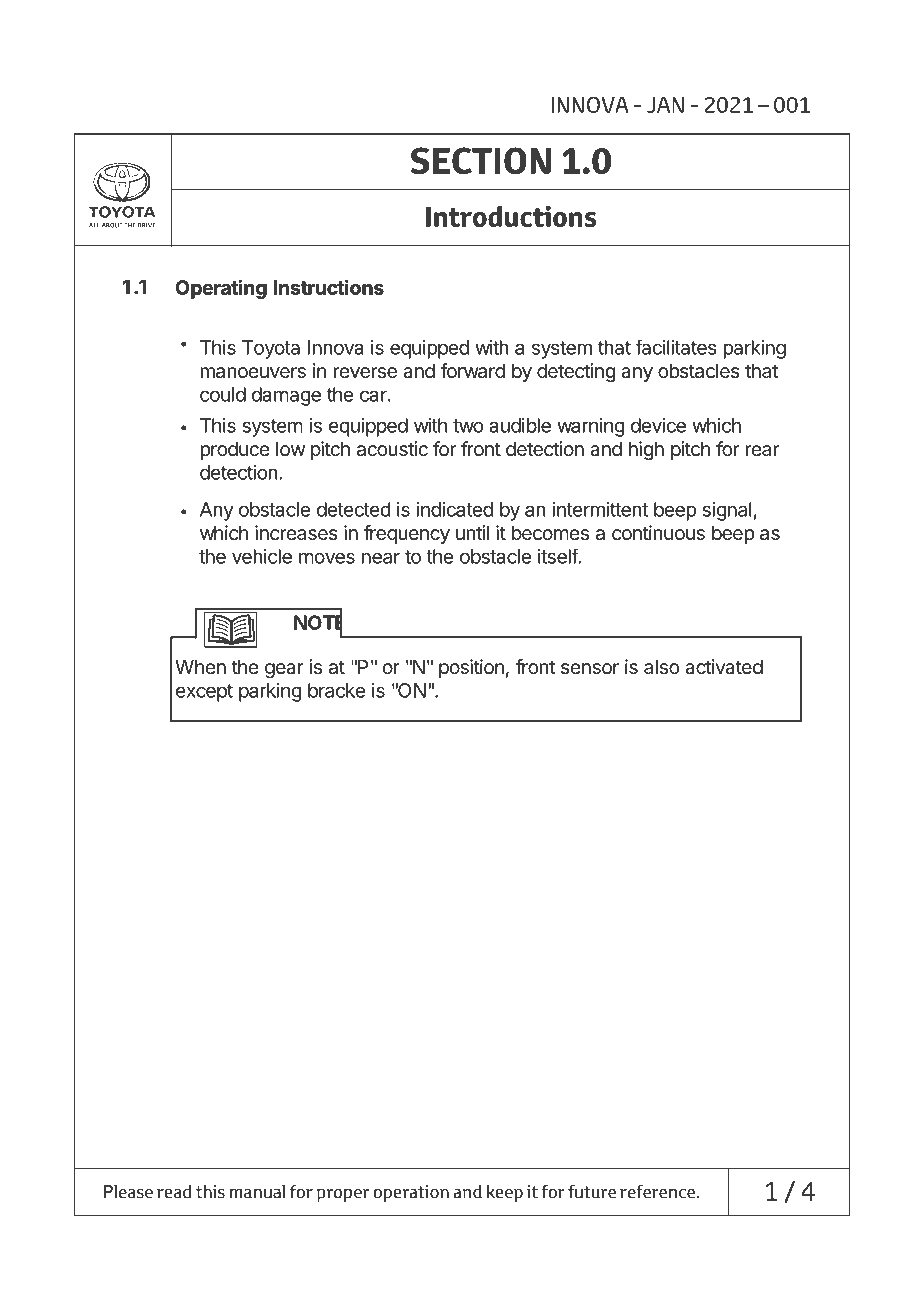  Describe the element at coordinates (411, 1193) in the screenshot. I see `operation` at that location.
